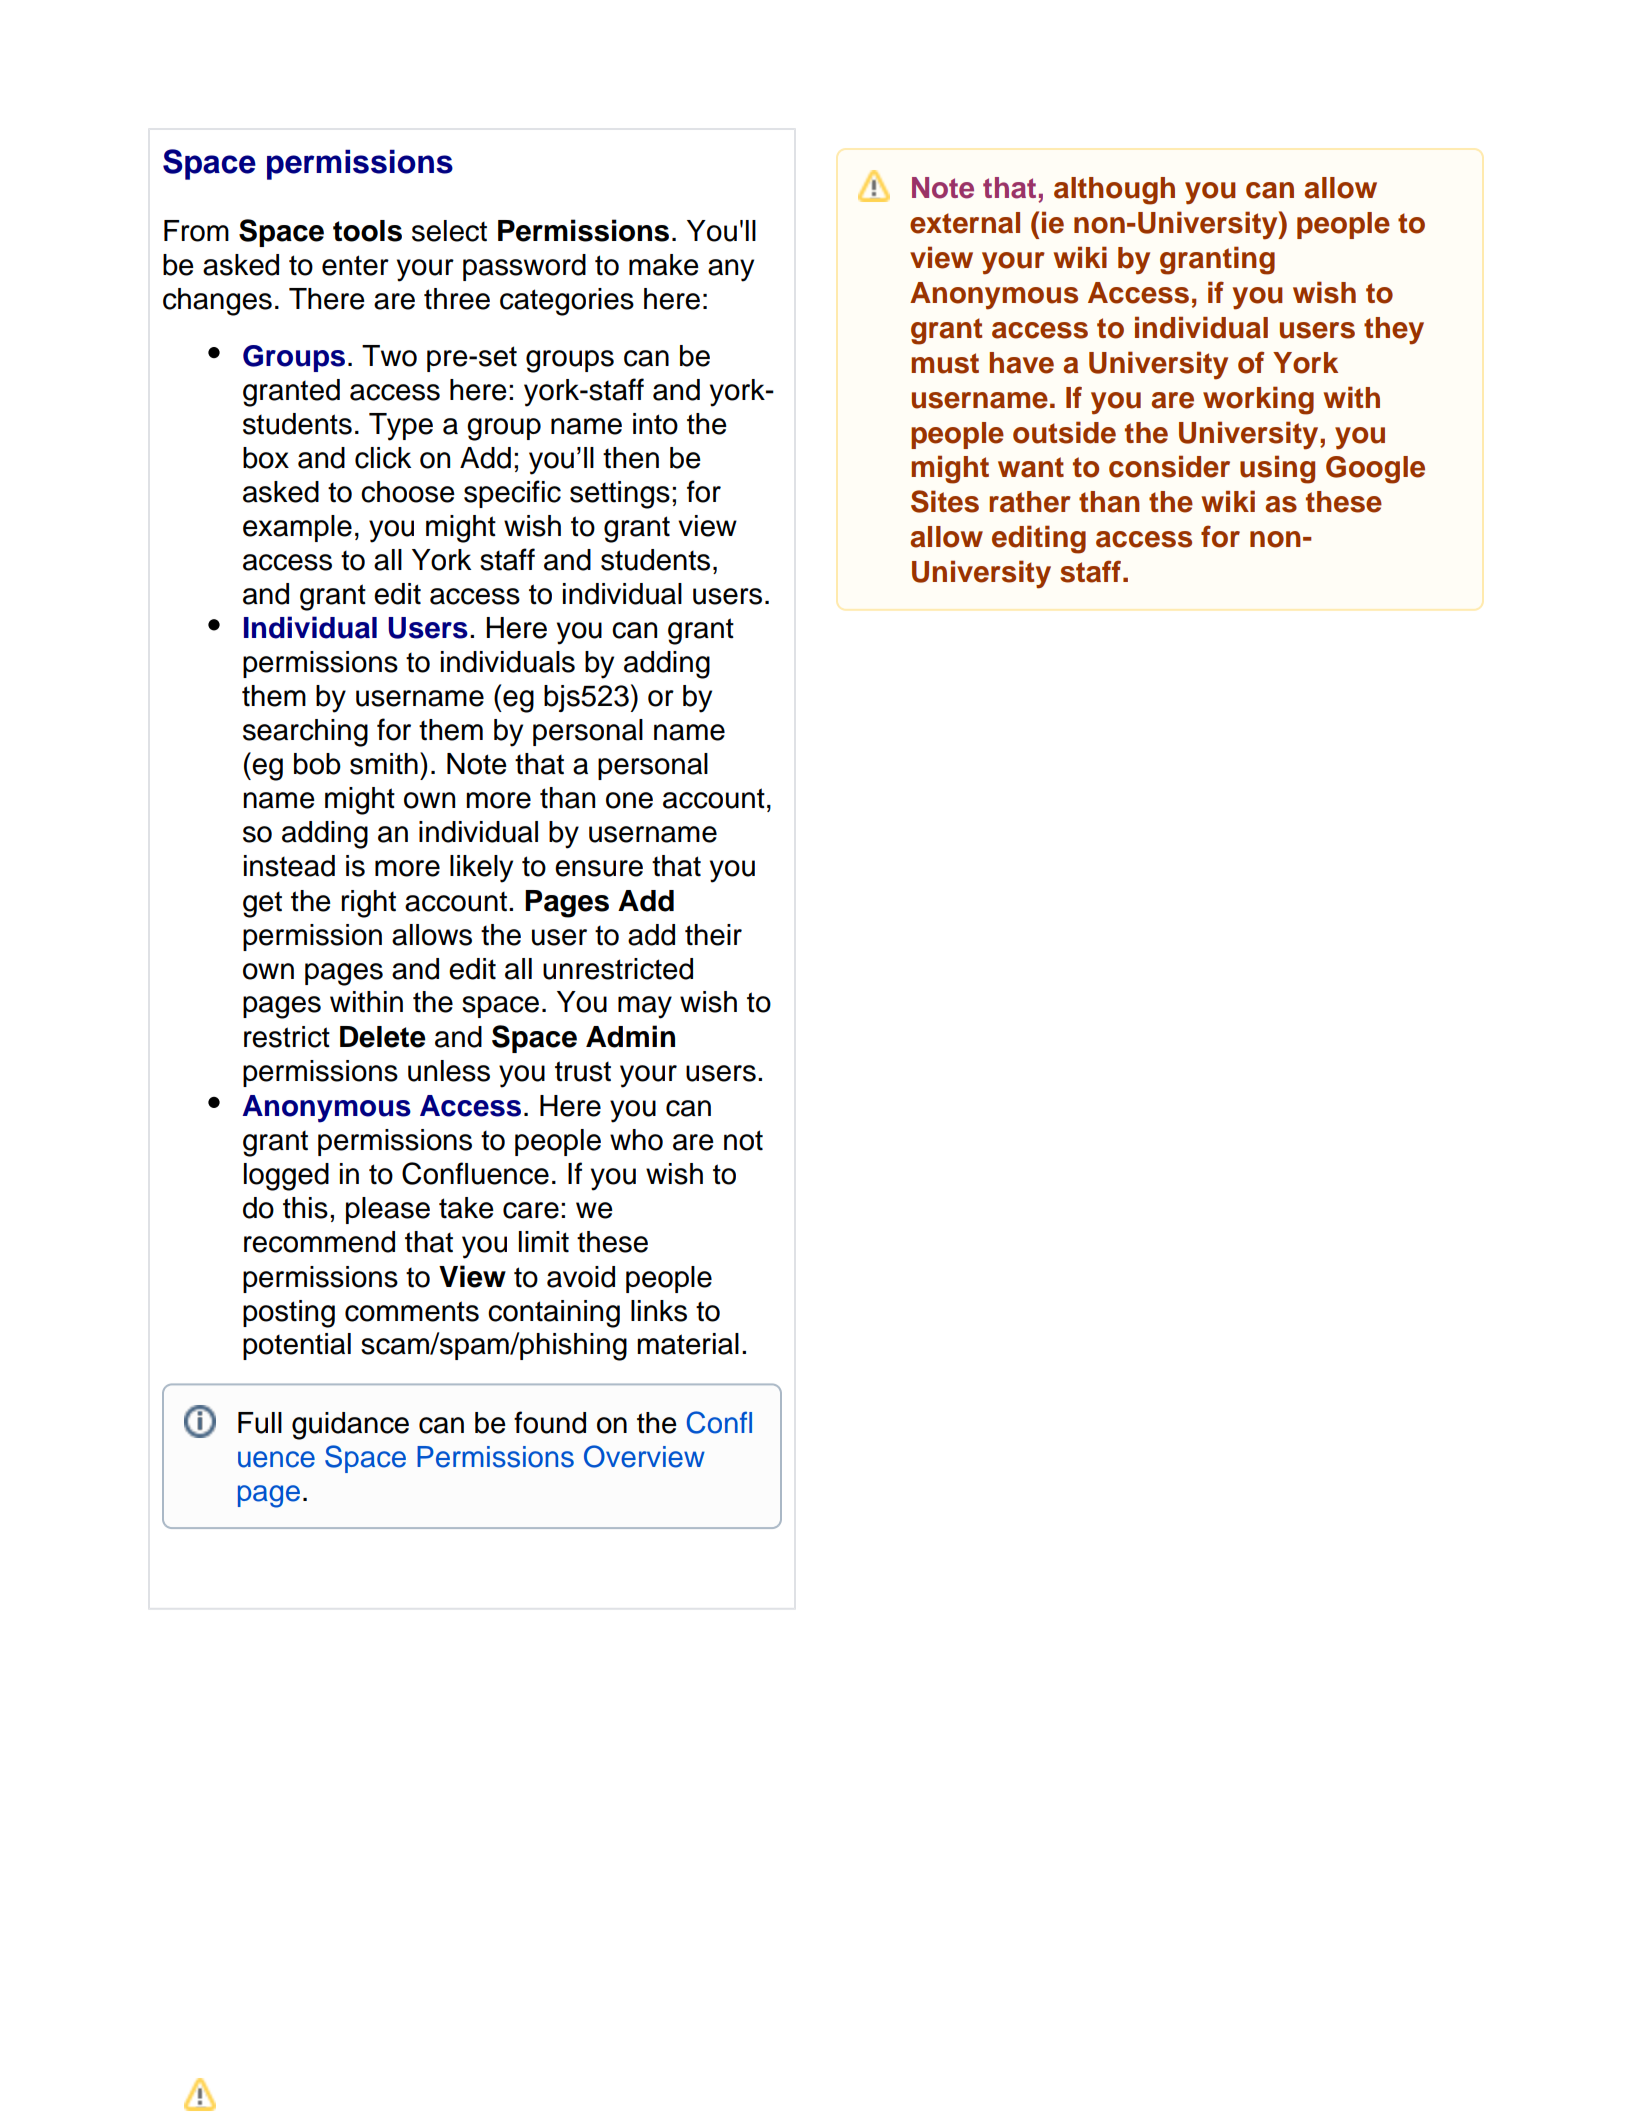 This page has height=2112, width=1632. Describe the element at coordinates (317, 764) in the page. I see `bob` at that location.
